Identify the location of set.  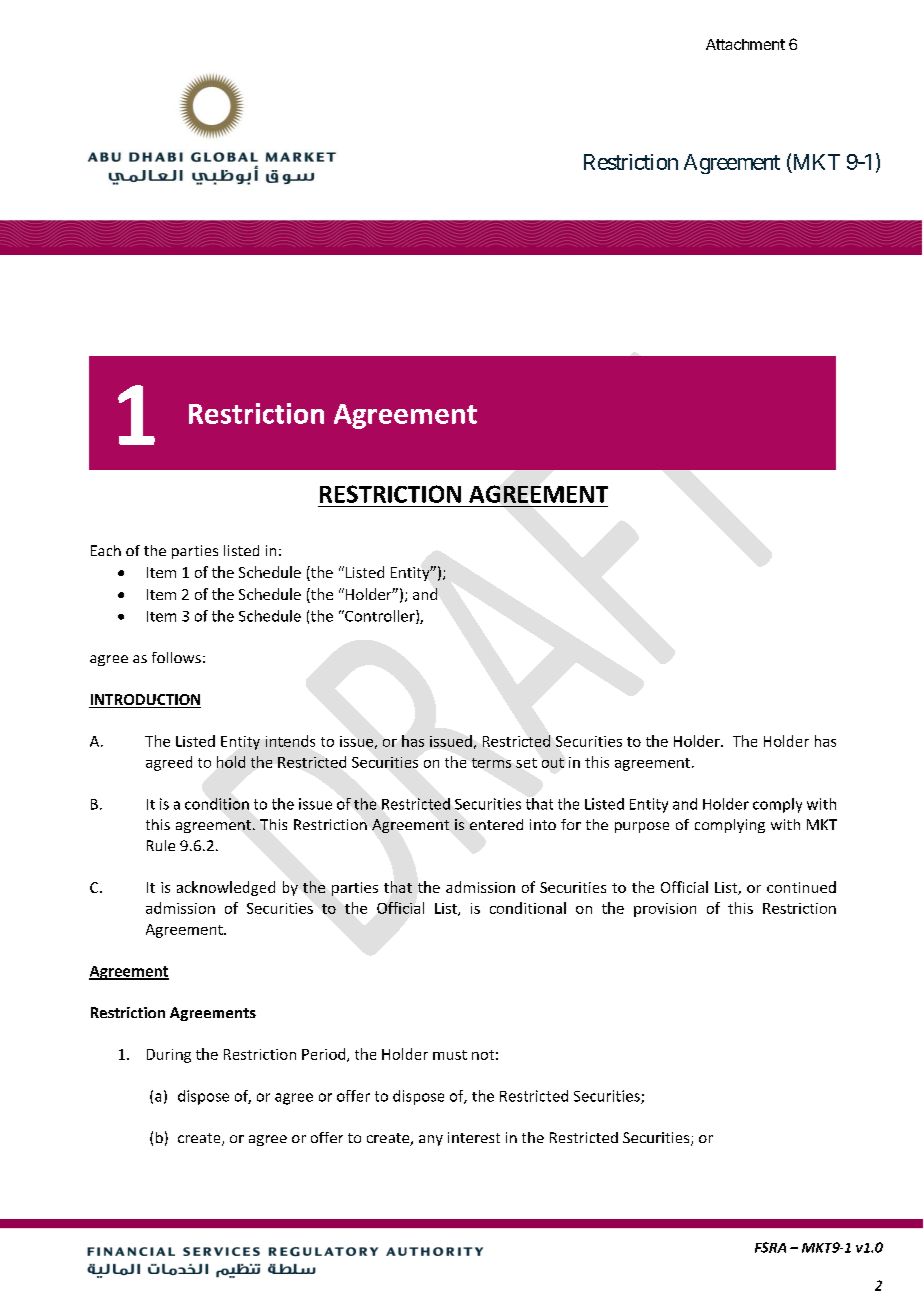
(526, 763).
